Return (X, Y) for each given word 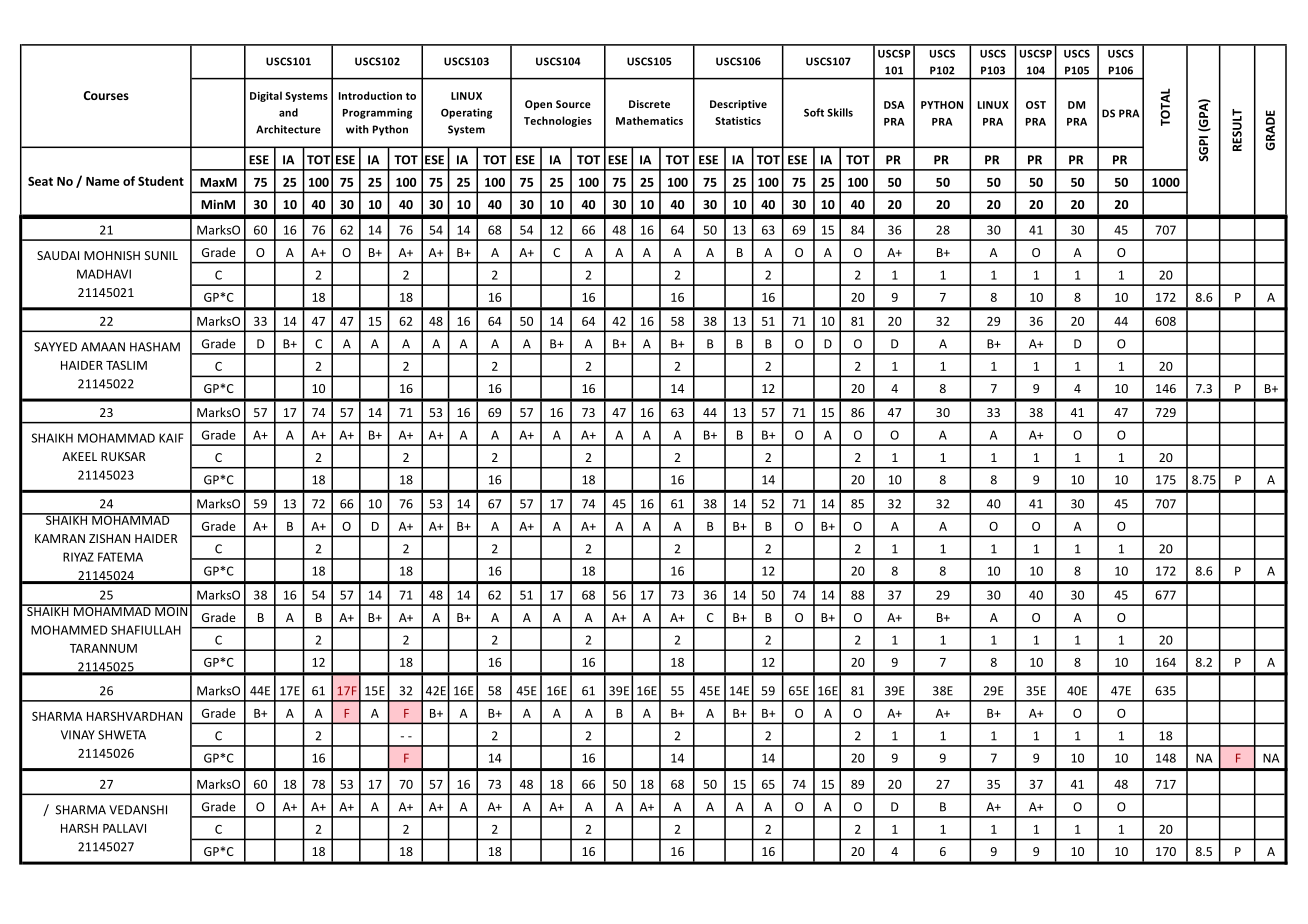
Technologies (558, 121)
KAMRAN (60, 538)
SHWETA (122, 735)
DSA (894, 105)
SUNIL (161, 255)
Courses (106, 95)
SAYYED (55, 347)
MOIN (171, 610)
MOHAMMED (69, 630)
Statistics (738, 121)
